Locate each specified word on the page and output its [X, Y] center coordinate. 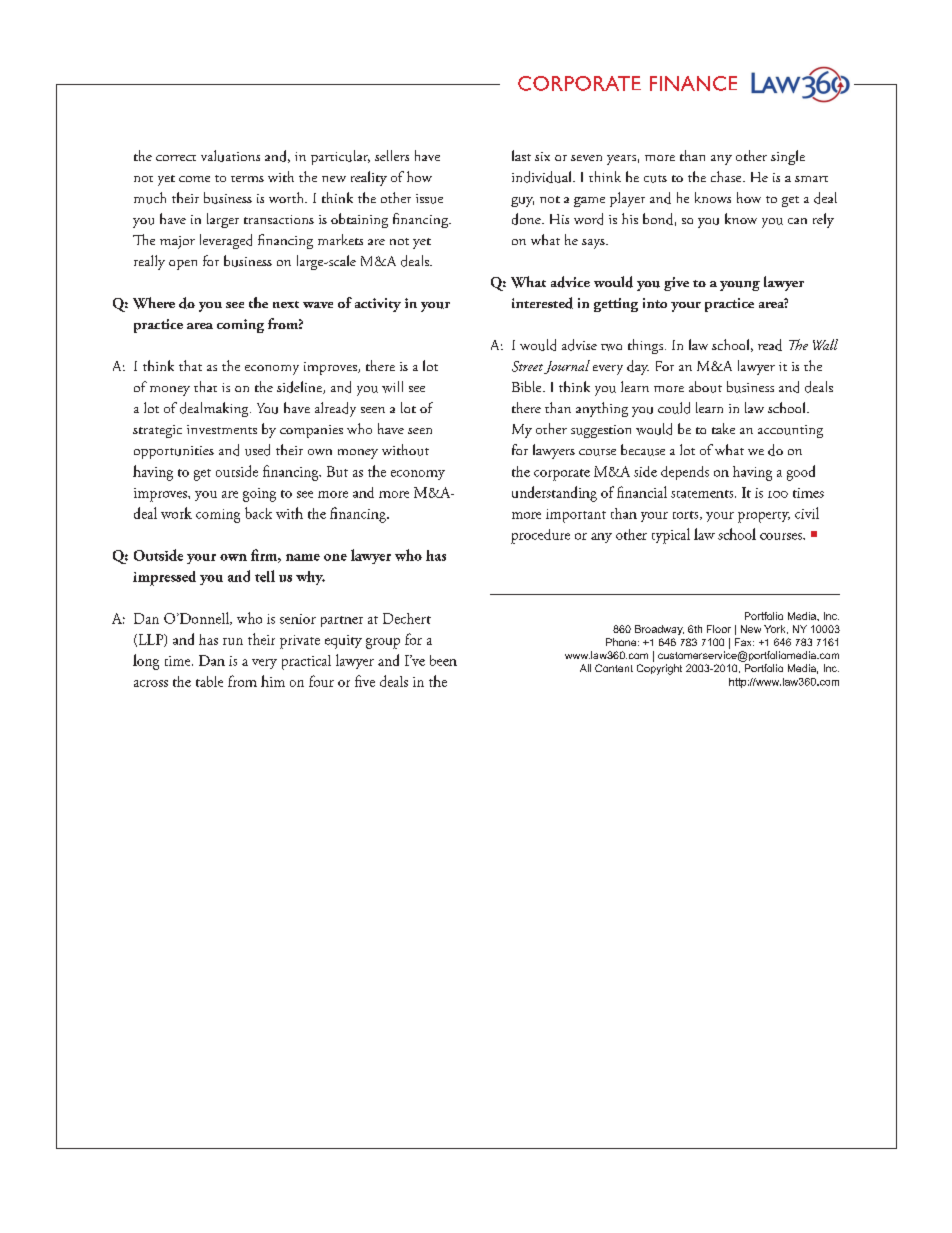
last [521, 155]
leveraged [226, 241]
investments [222, 429]
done [527, 219]
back [258, 513]
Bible [528, 386]
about [705, 387]
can [797, 221]
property [764, 517]
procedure [540, 536]
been [443, 660]
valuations [230, 156]
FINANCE [693, 83]
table [209, 681]
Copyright [659, 669]
